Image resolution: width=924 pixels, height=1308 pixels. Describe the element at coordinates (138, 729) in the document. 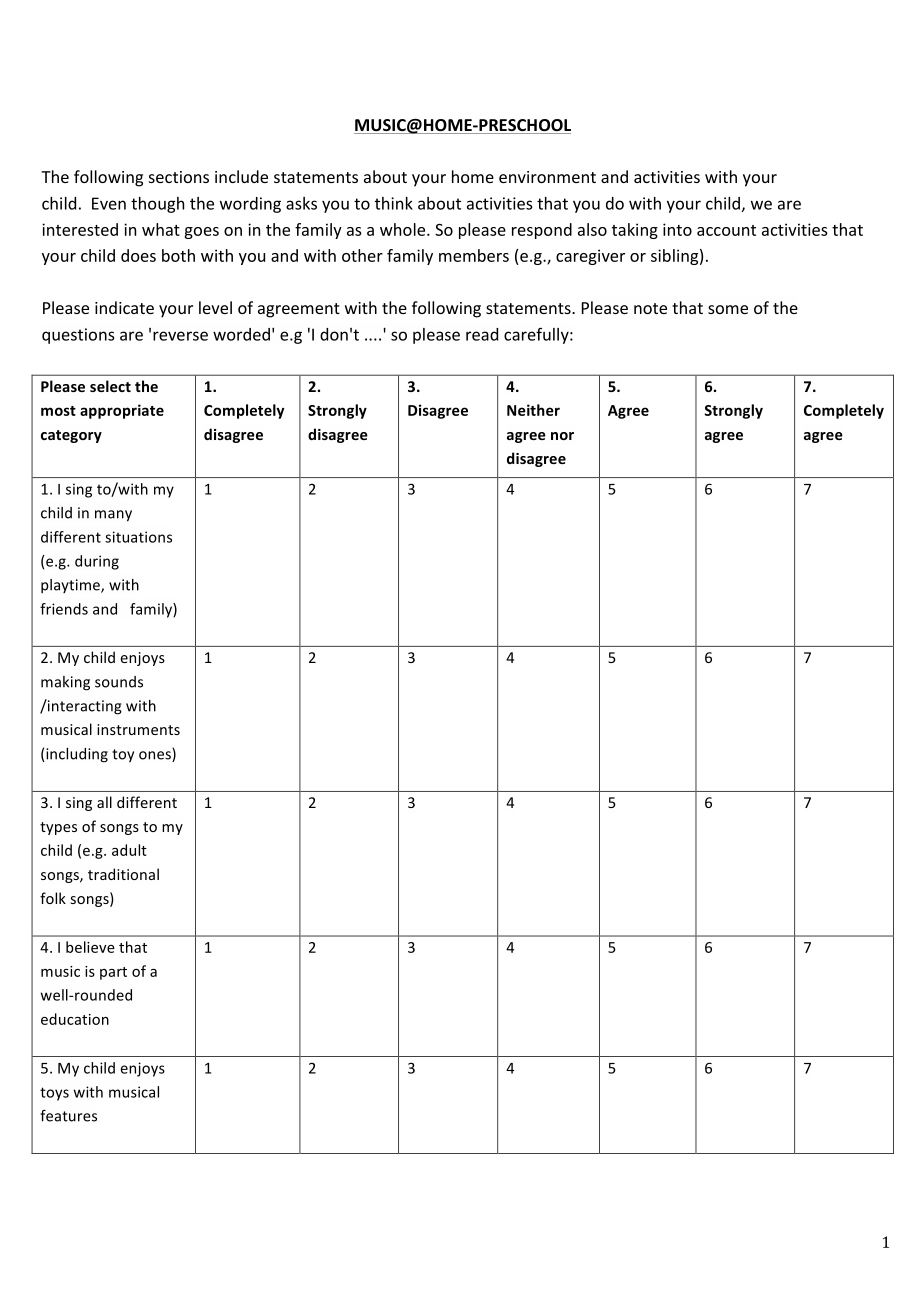

I see `instruments` at that location.
